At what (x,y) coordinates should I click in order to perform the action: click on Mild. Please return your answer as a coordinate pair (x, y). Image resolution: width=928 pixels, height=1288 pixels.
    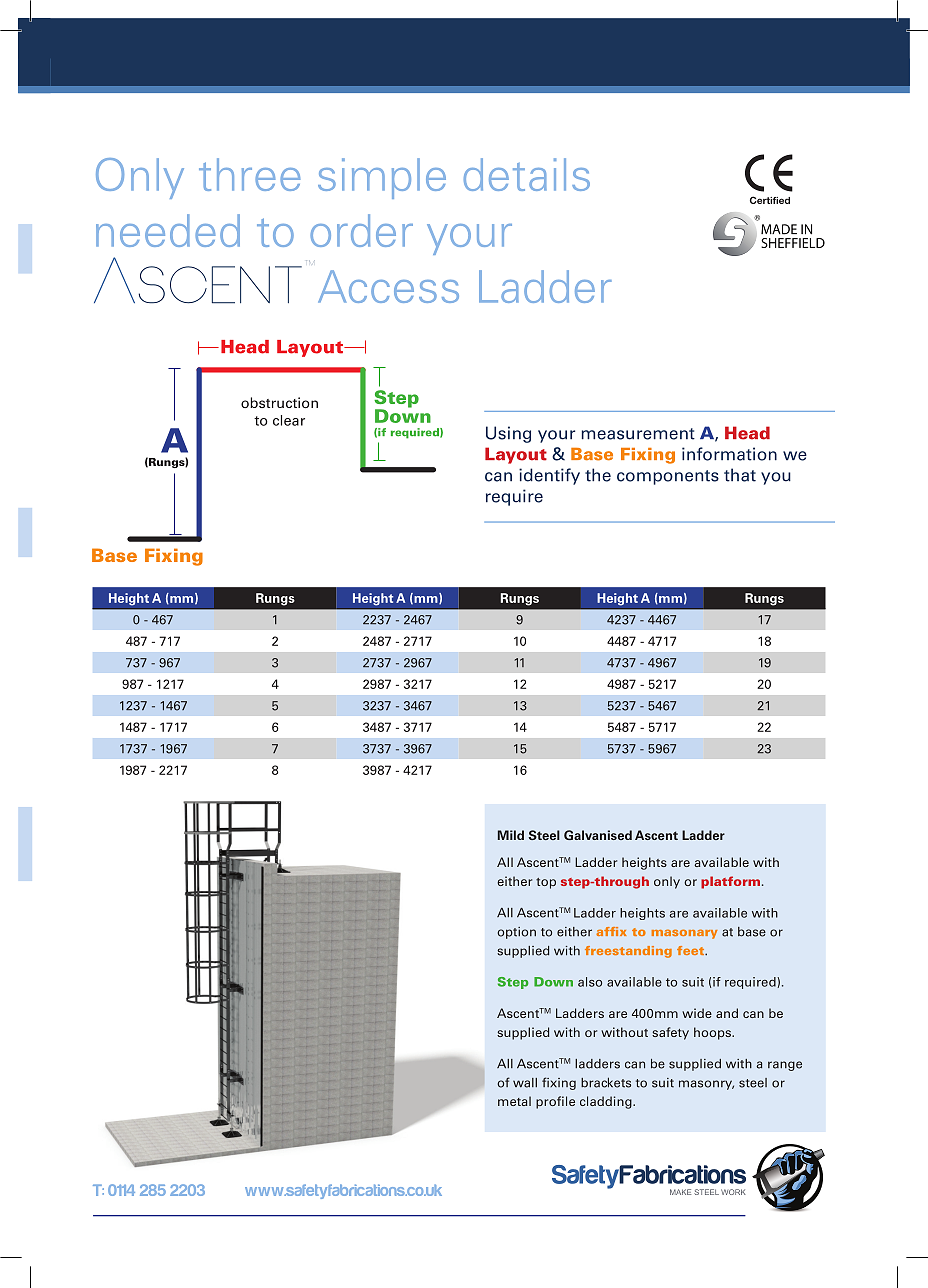
    Looking at the image, I should click on (511, 835).
